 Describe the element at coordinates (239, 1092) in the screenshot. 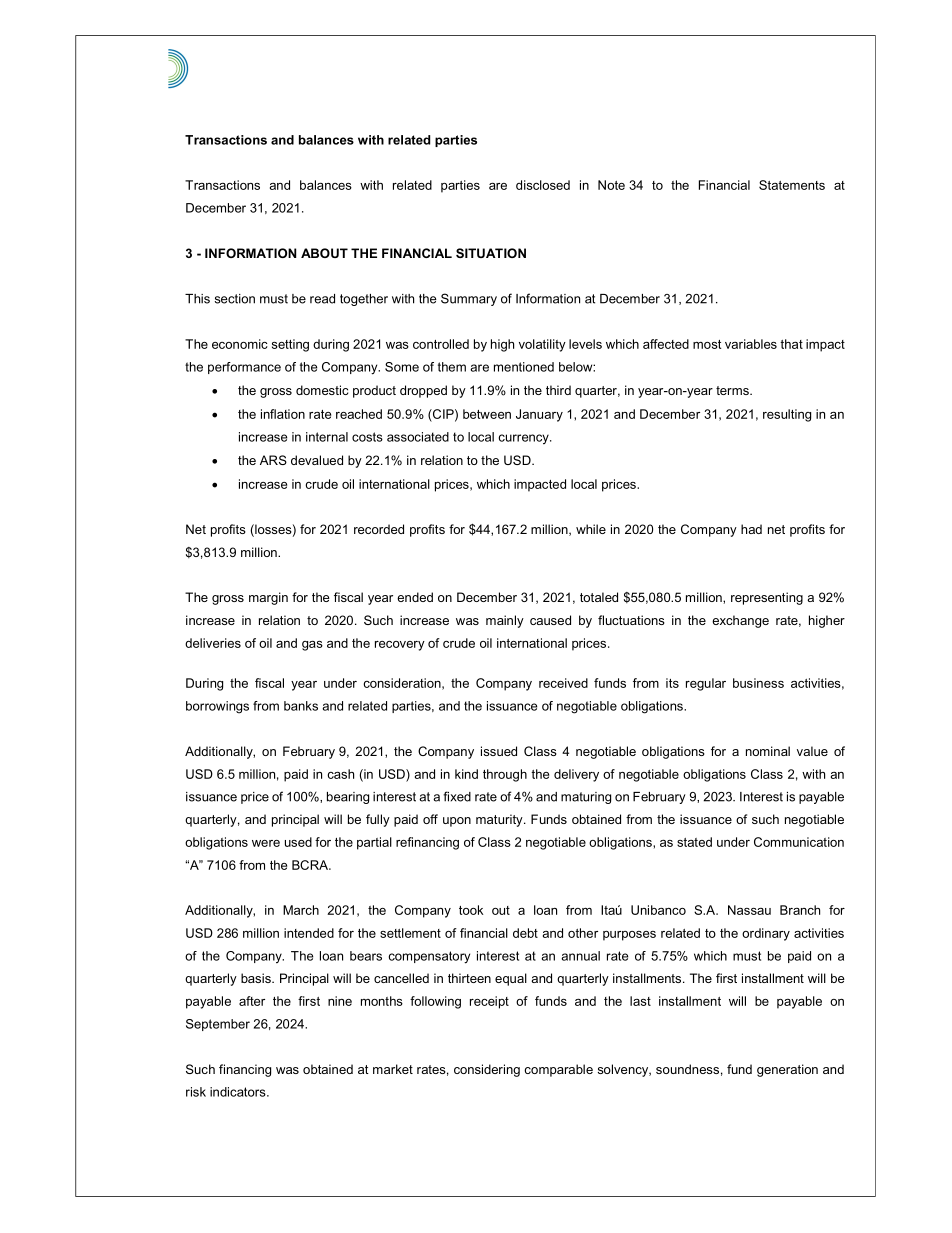

I see `indicators` at that location.
